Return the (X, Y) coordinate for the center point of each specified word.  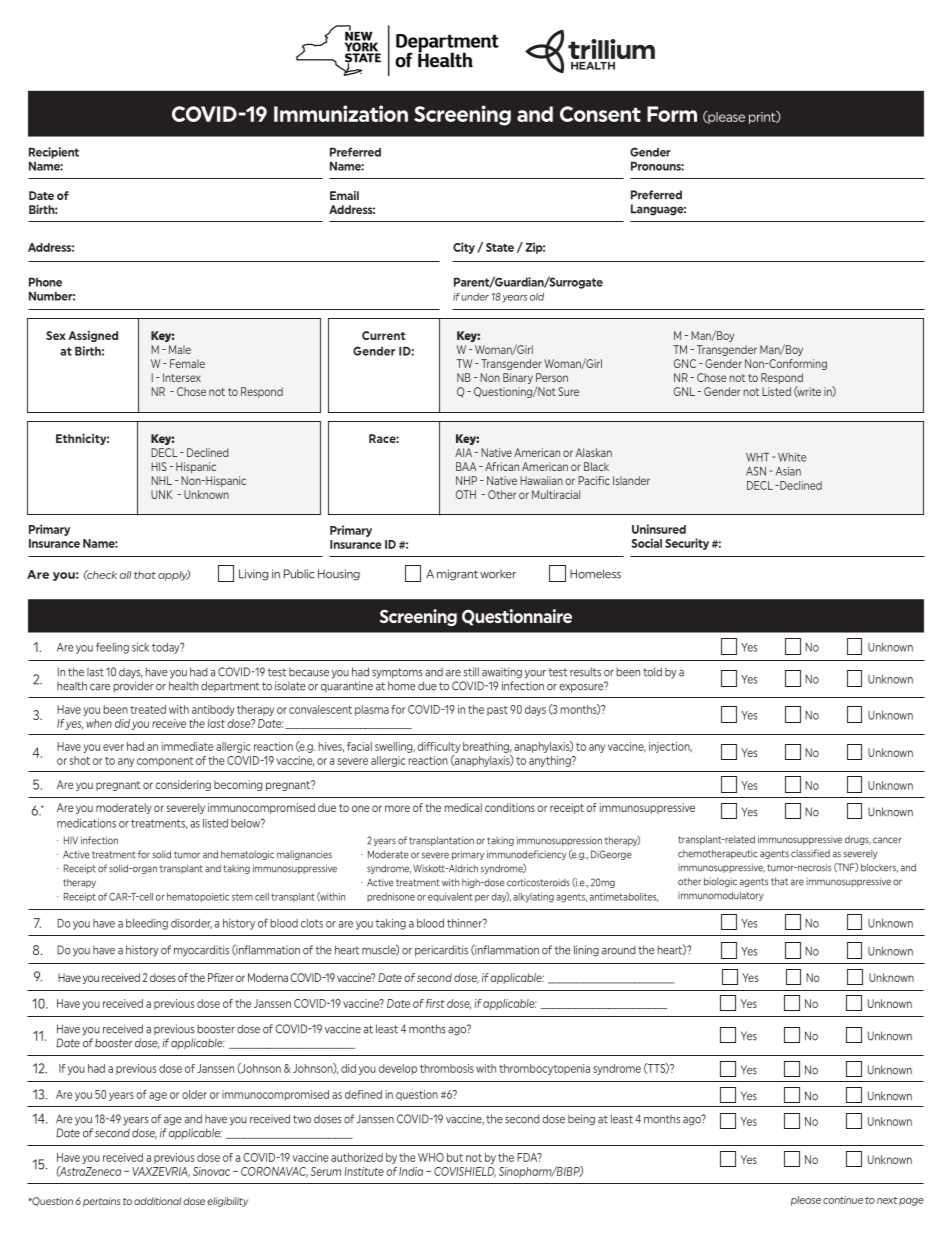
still (471, 672)
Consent (600, 114)
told (652, 672)
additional (157, 1201)
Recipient (54, 153)
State (500, 247)
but (455, 1157)
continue (843, 1200)
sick (140, 647)
